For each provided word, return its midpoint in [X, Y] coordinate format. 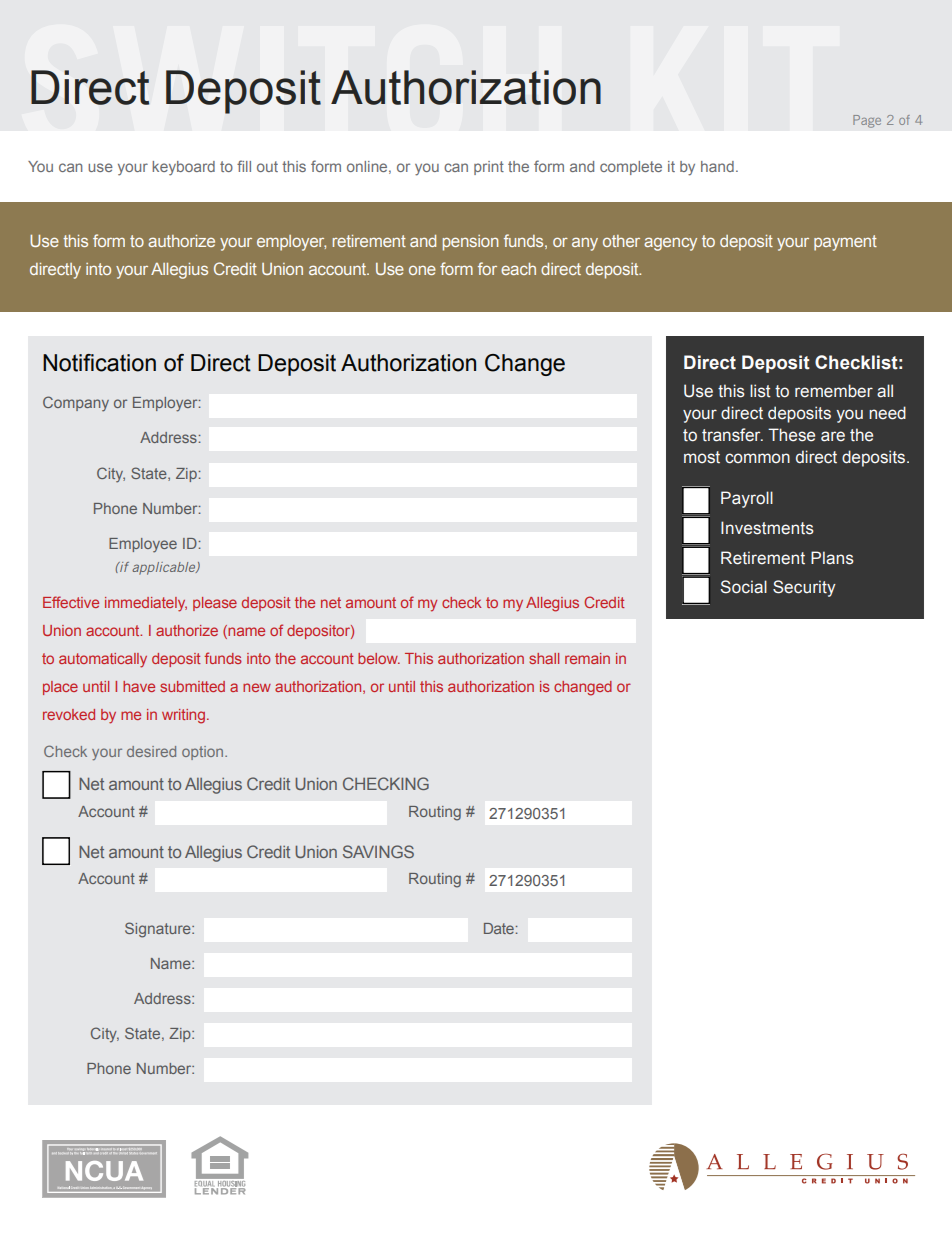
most [702, 457]
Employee [143, 545]
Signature [159, 930]
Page [867, 121]
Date [499, 928]
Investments [767, 528]
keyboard [183, 168]
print [489, 168]
